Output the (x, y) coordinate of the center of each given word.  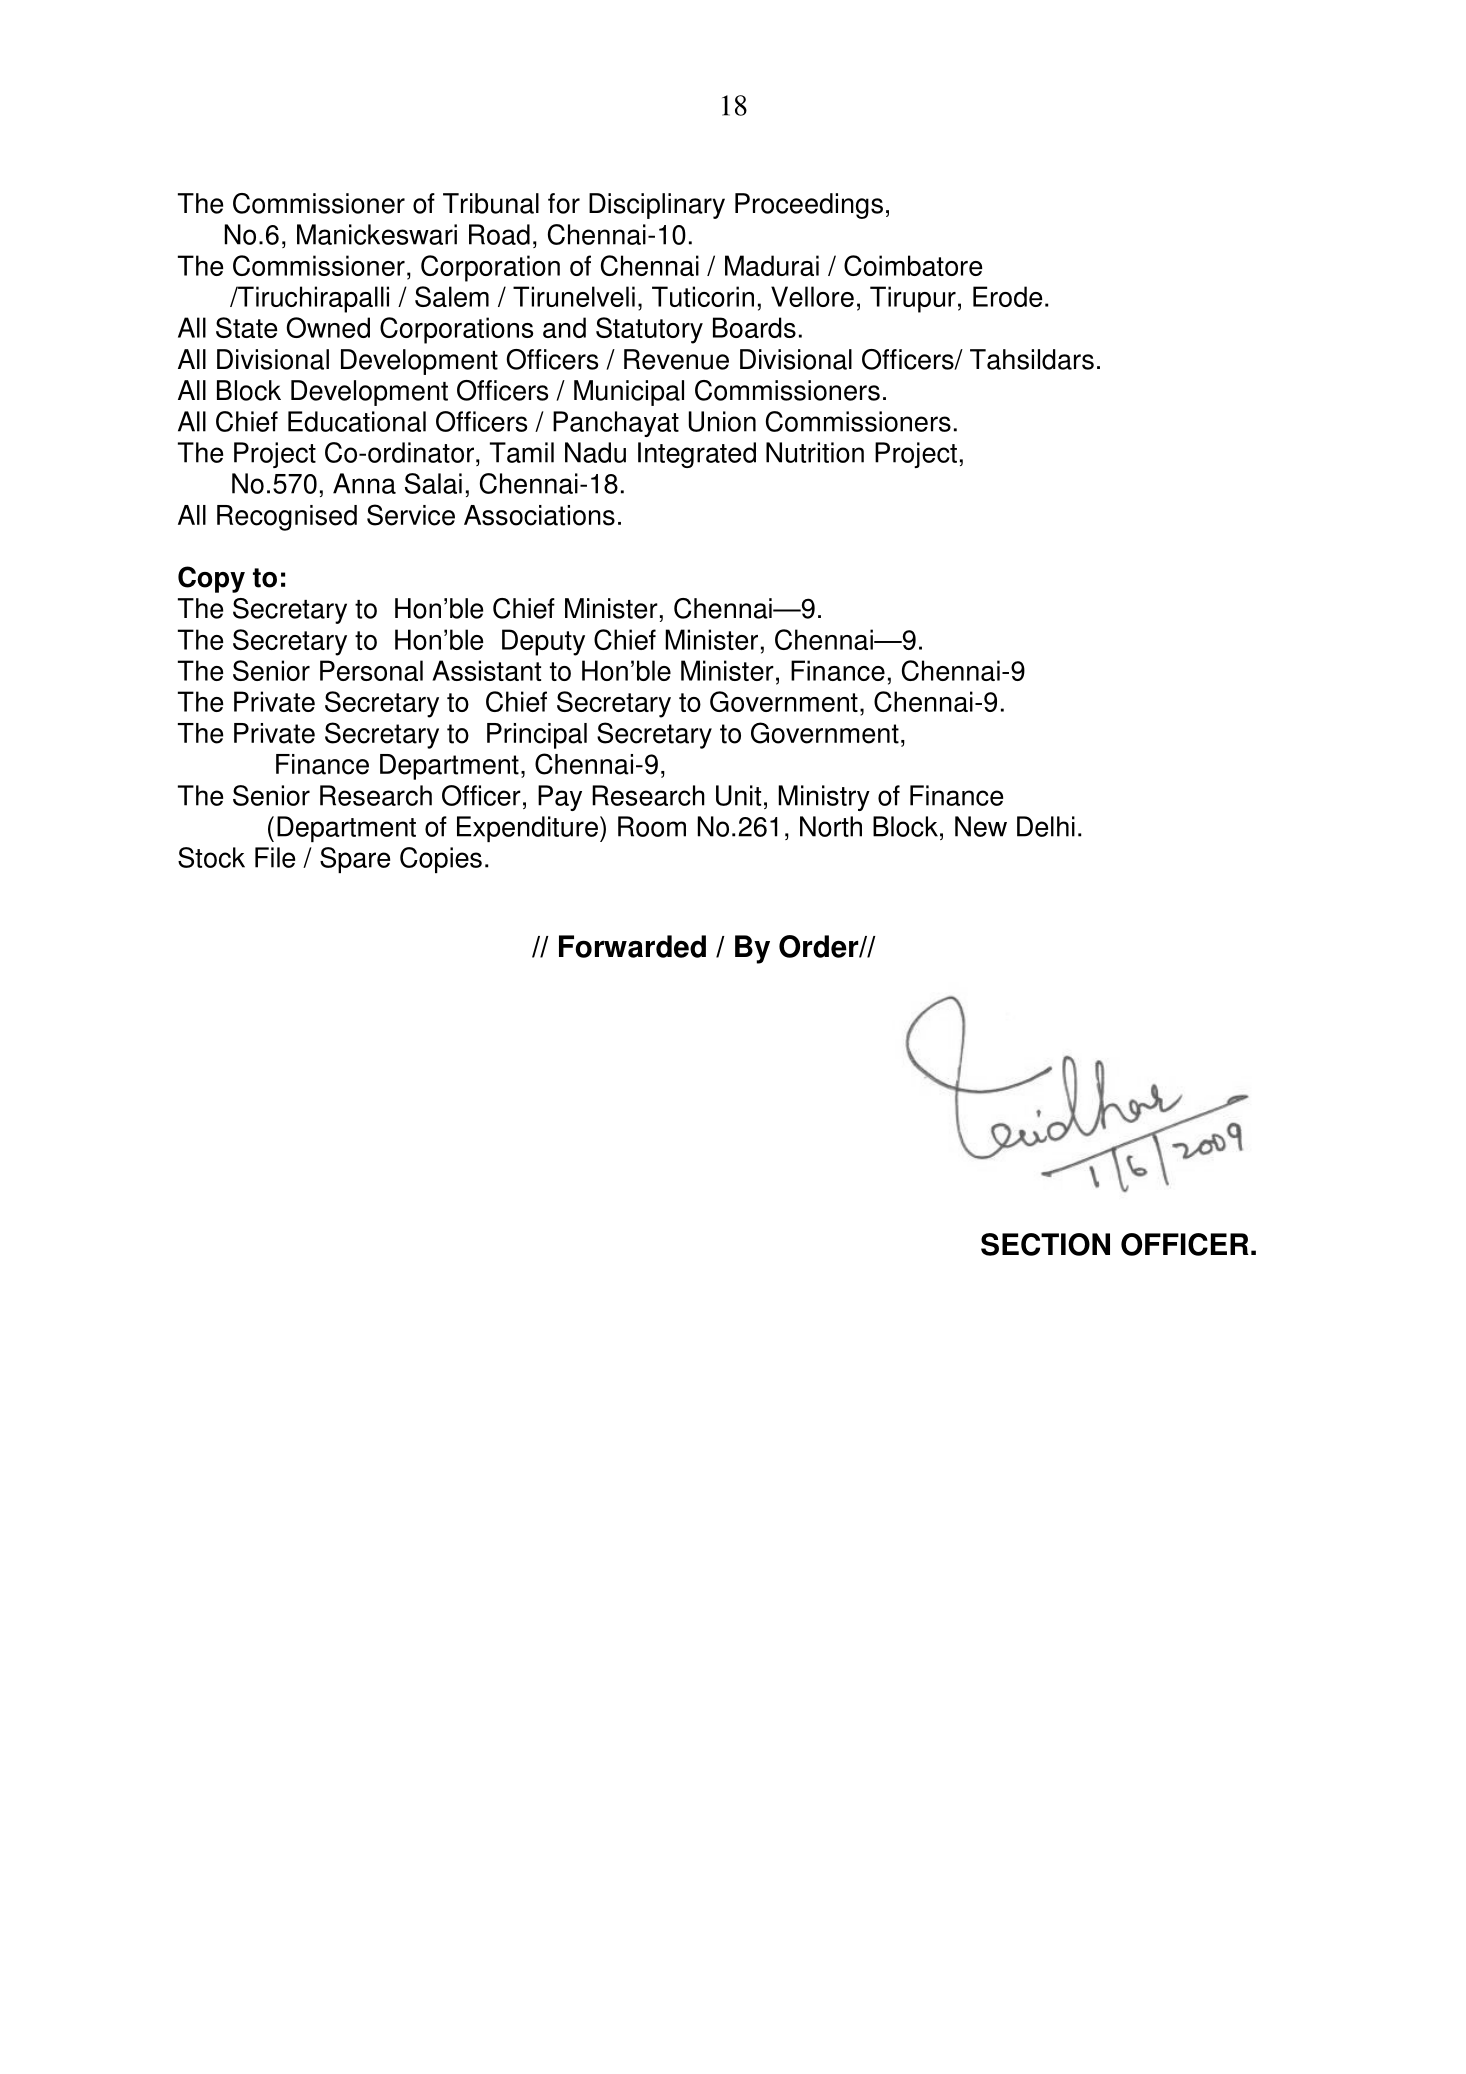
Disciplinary (657, 206)
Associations (539, 515)
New (981, 826)
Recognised (287, 518)
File (275, 857)
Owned (328, 327)
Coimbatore (913, 265)
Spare (355, 860)
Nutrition (815, 452)
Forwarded (632, 946)
